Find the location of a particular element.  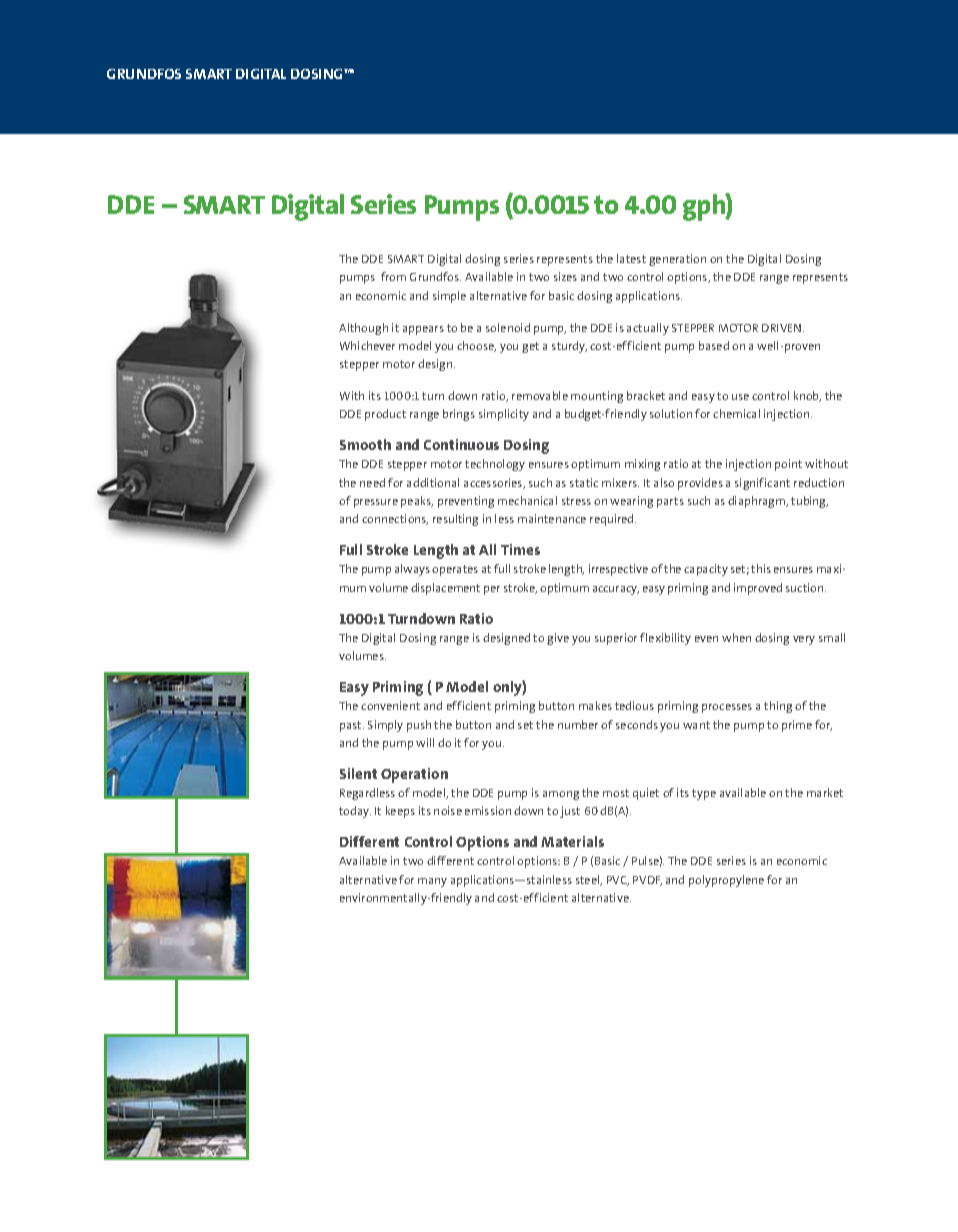

DRIVEN is located at coordinates (783, 328).
